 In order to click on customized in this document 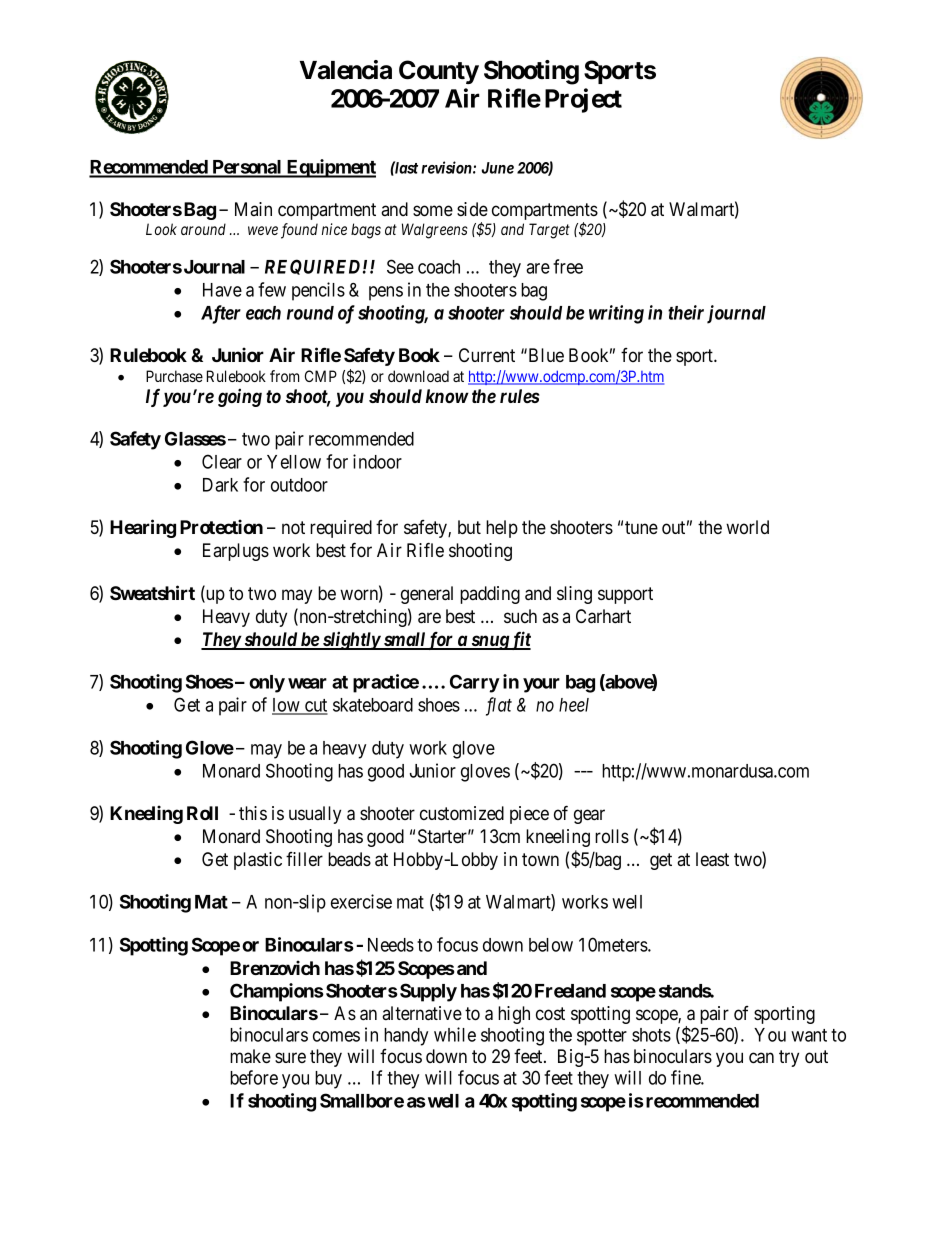, I will do `click(462, 813)`.
